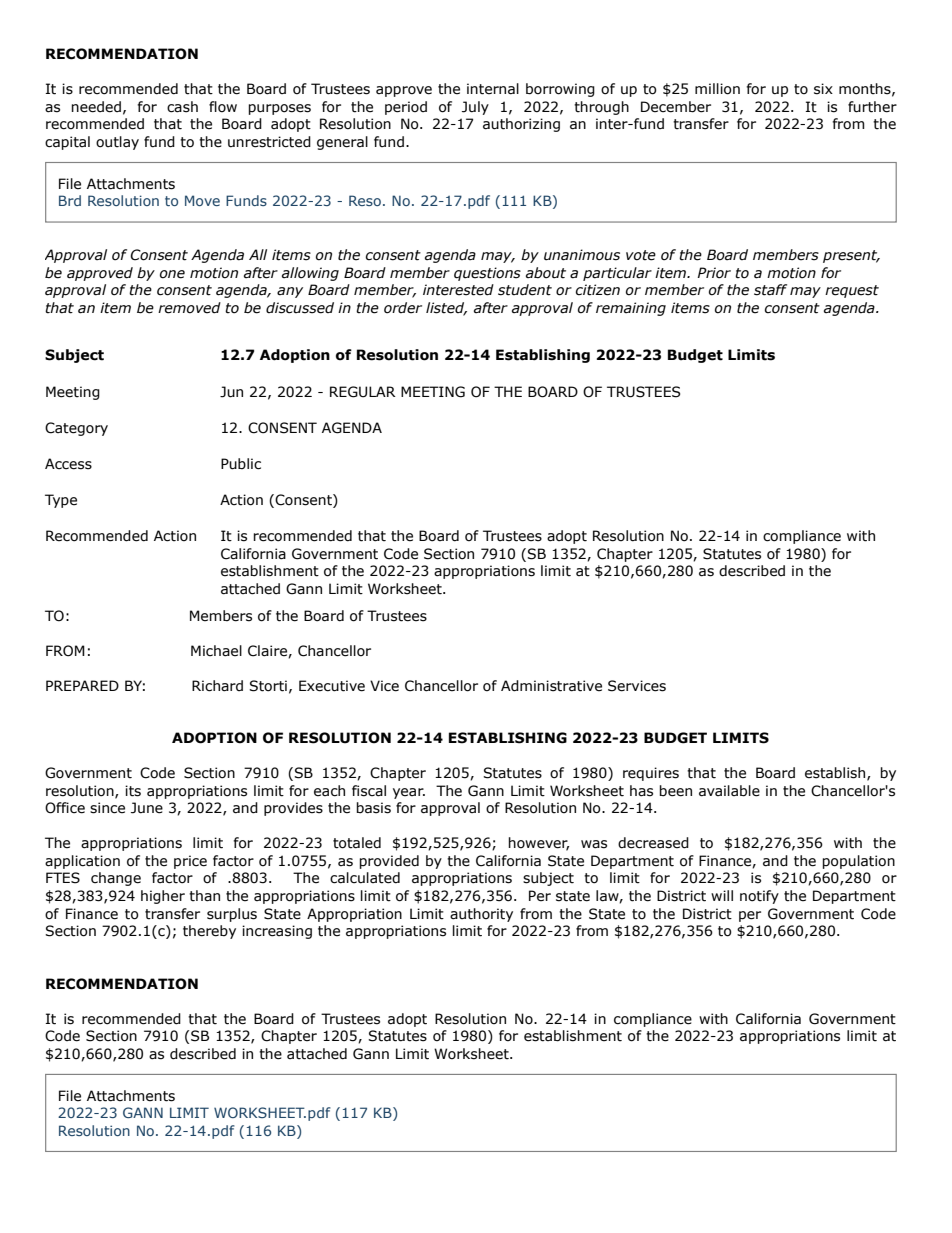  Describe the element at coordinates (481, 915) in the page. I see `authority` at that location.
